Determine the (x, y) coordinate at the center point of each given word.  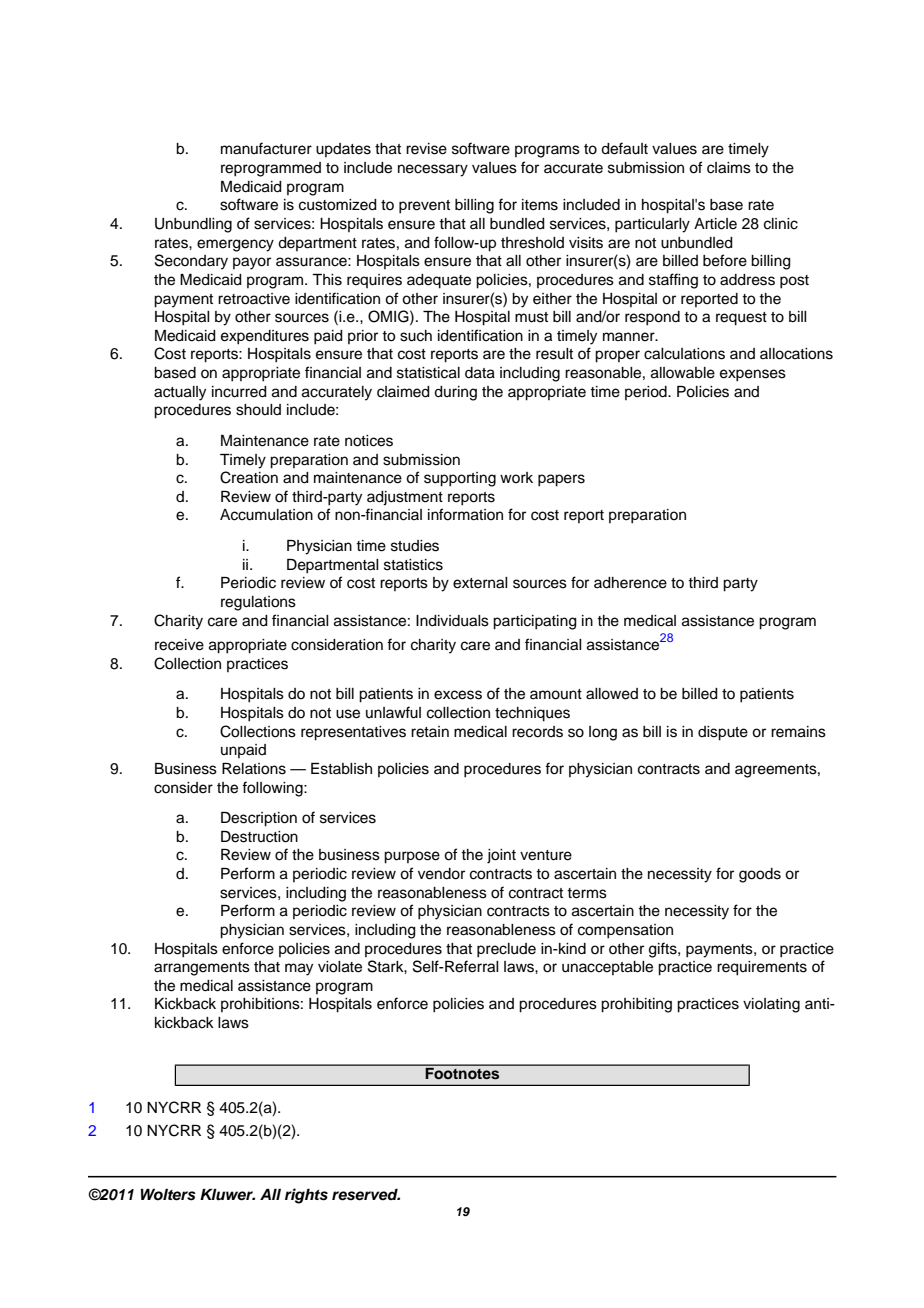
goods (760, 875)
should (258, 410)
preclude (506, 950)
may (299, 969)
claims (729, 168)
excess (458, 695)
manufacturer (266, 148)
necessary (433, 170)
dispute (723, 733)
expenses (753, 375)
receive (179, 645)
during (455, 393)
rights (306, 1196)
